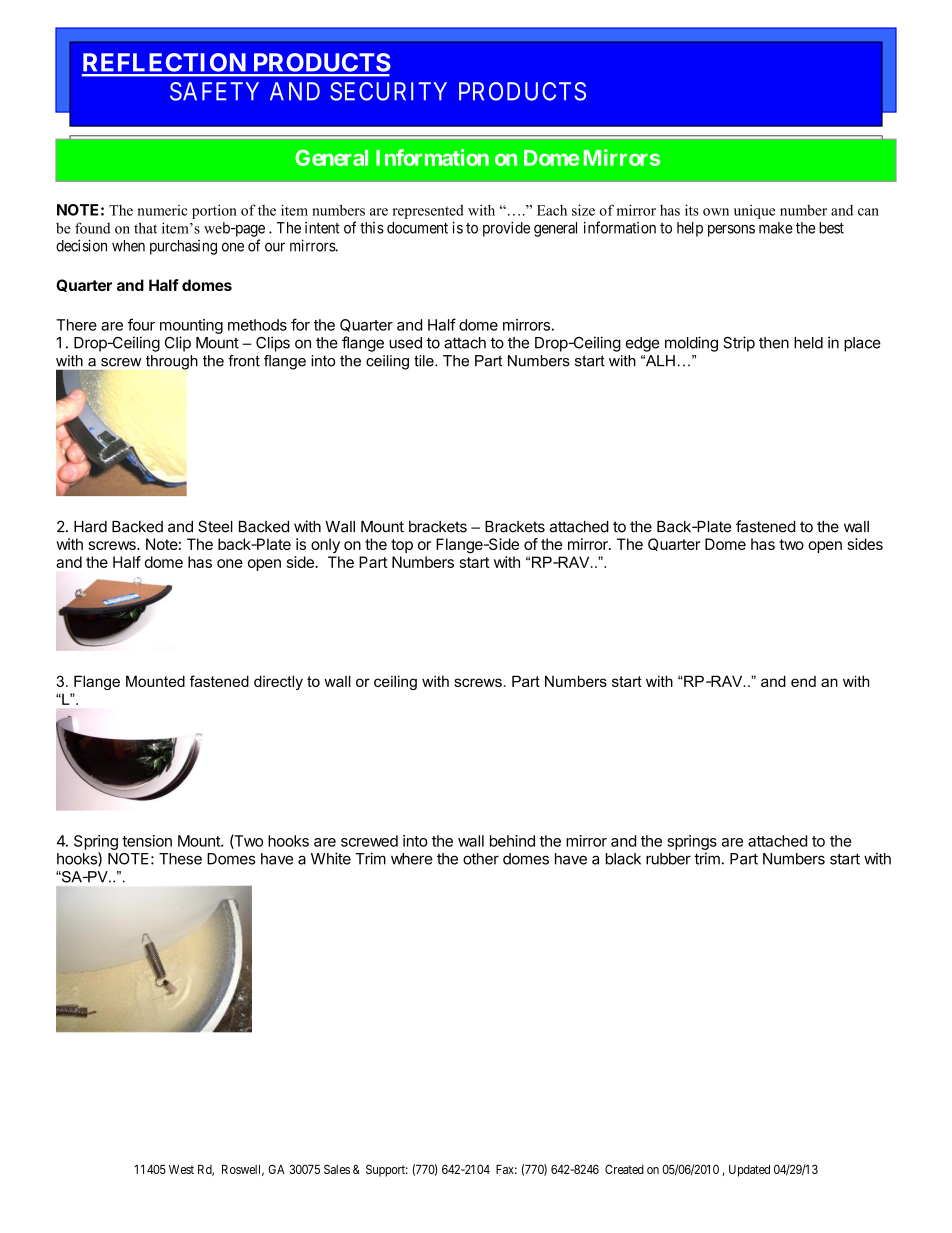  Describe the element at coordinates (754, 211) in the image. I see `unique` at that location.
